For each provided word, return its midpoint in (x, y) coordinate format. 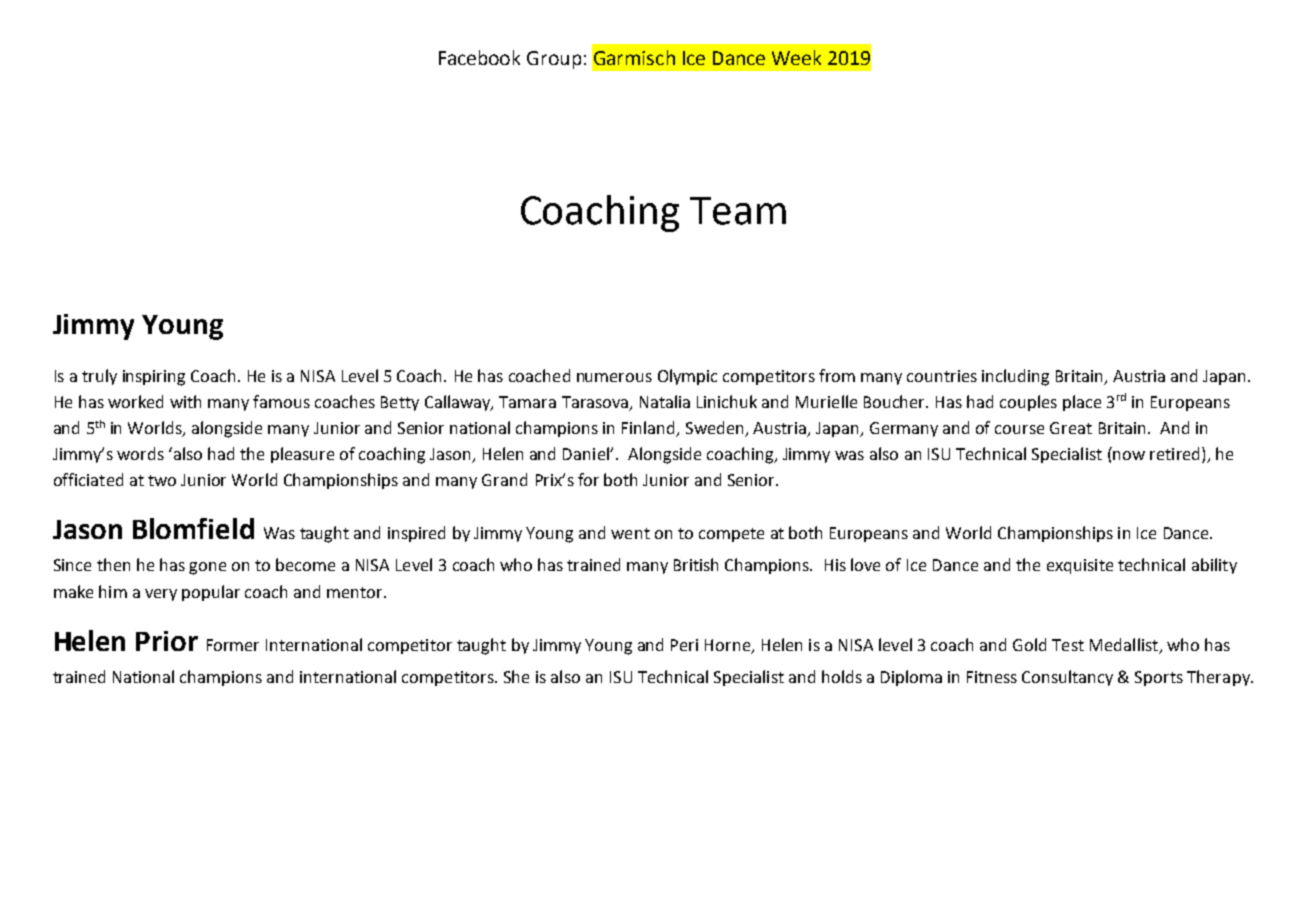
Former (233, 645)
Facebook (479, 57)
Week (796, 57)
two (162, 480)
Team (738, 211)
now (1129, 455)
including (1015, 377)
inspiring (154, 378)
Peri (684, 645)
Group (554, 60)
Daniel (587, 453)
